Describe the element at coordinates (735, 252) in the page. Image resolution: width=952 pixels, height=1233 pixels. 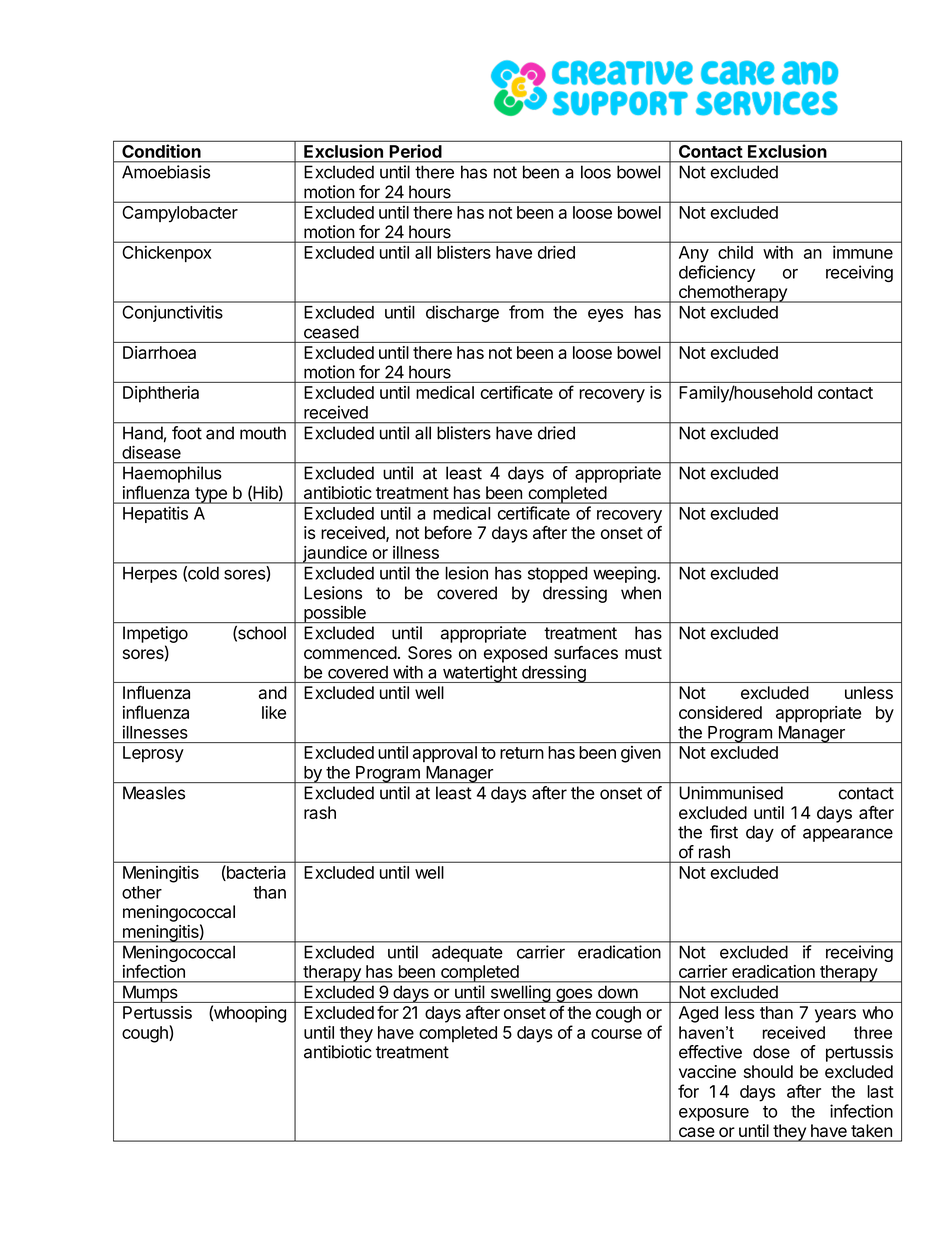
I see `child` at that location.
